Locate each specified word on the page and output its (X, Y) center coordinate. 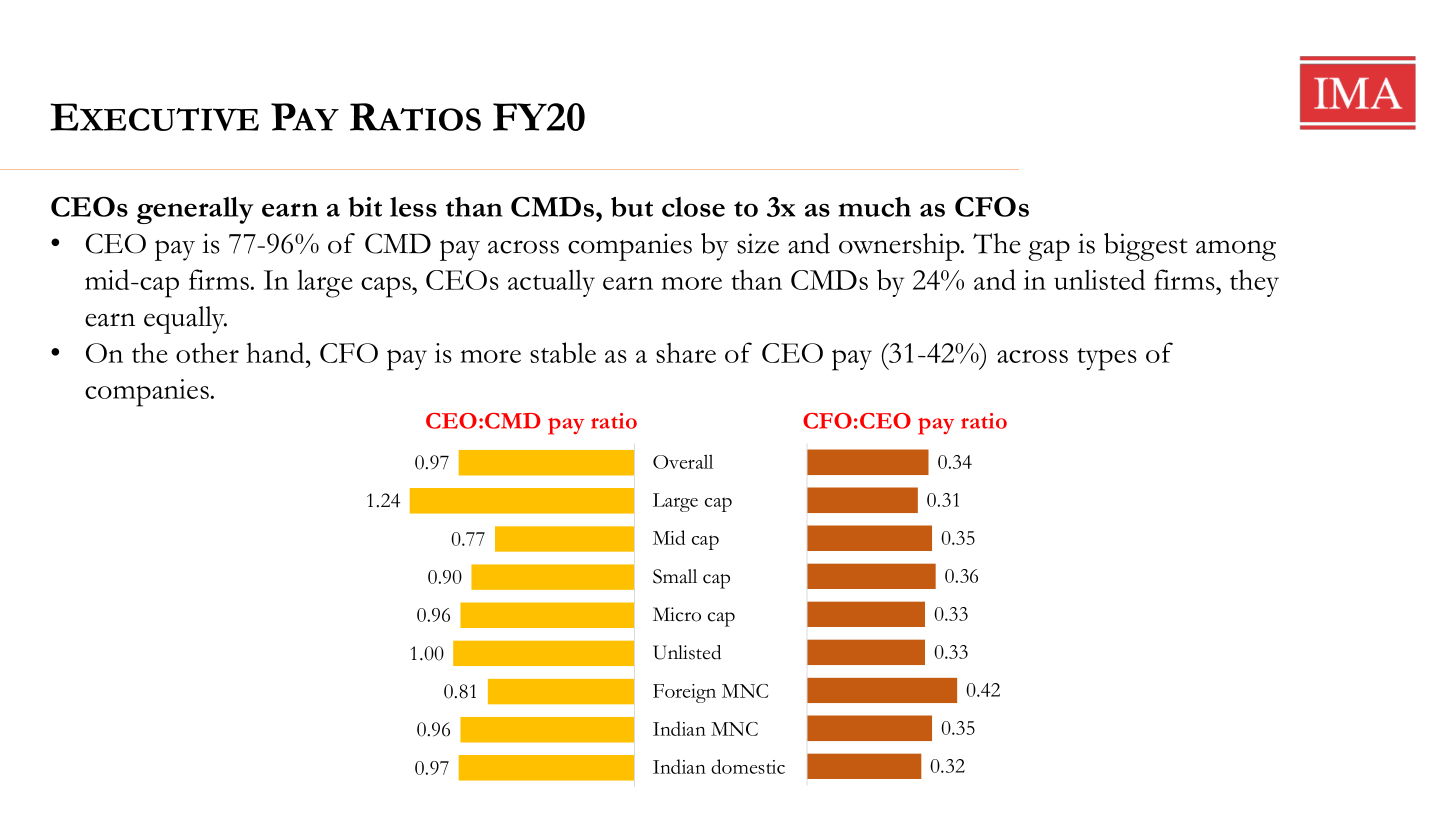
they (1254, 283)
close (693, 207)
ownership (900, 247)
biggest (1145, 247)
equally (185, 320)
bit (365, 207)
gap (1049, 250)
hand (276, 352)
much (874, 207)
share (686, 353)
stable (563, 352)
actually (551, 283)
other (207, 353)
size (758, 243)
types (1107, 359)
